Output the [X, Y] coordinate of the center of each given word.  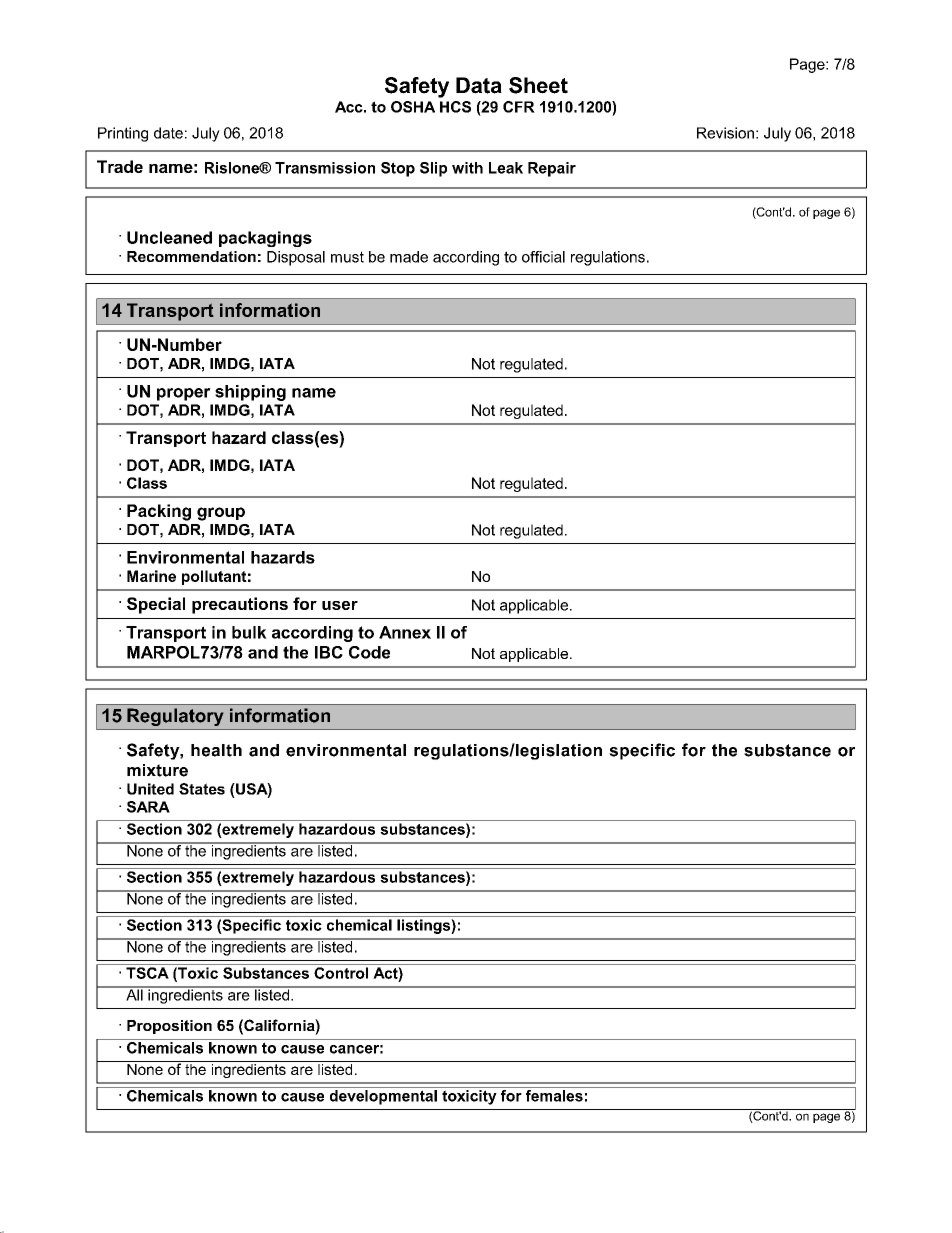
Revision [725, 133]
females [554, 1094]
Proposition [169, 1027]
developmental [383, 1096]
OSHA [413, 107]
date [168, 133]
